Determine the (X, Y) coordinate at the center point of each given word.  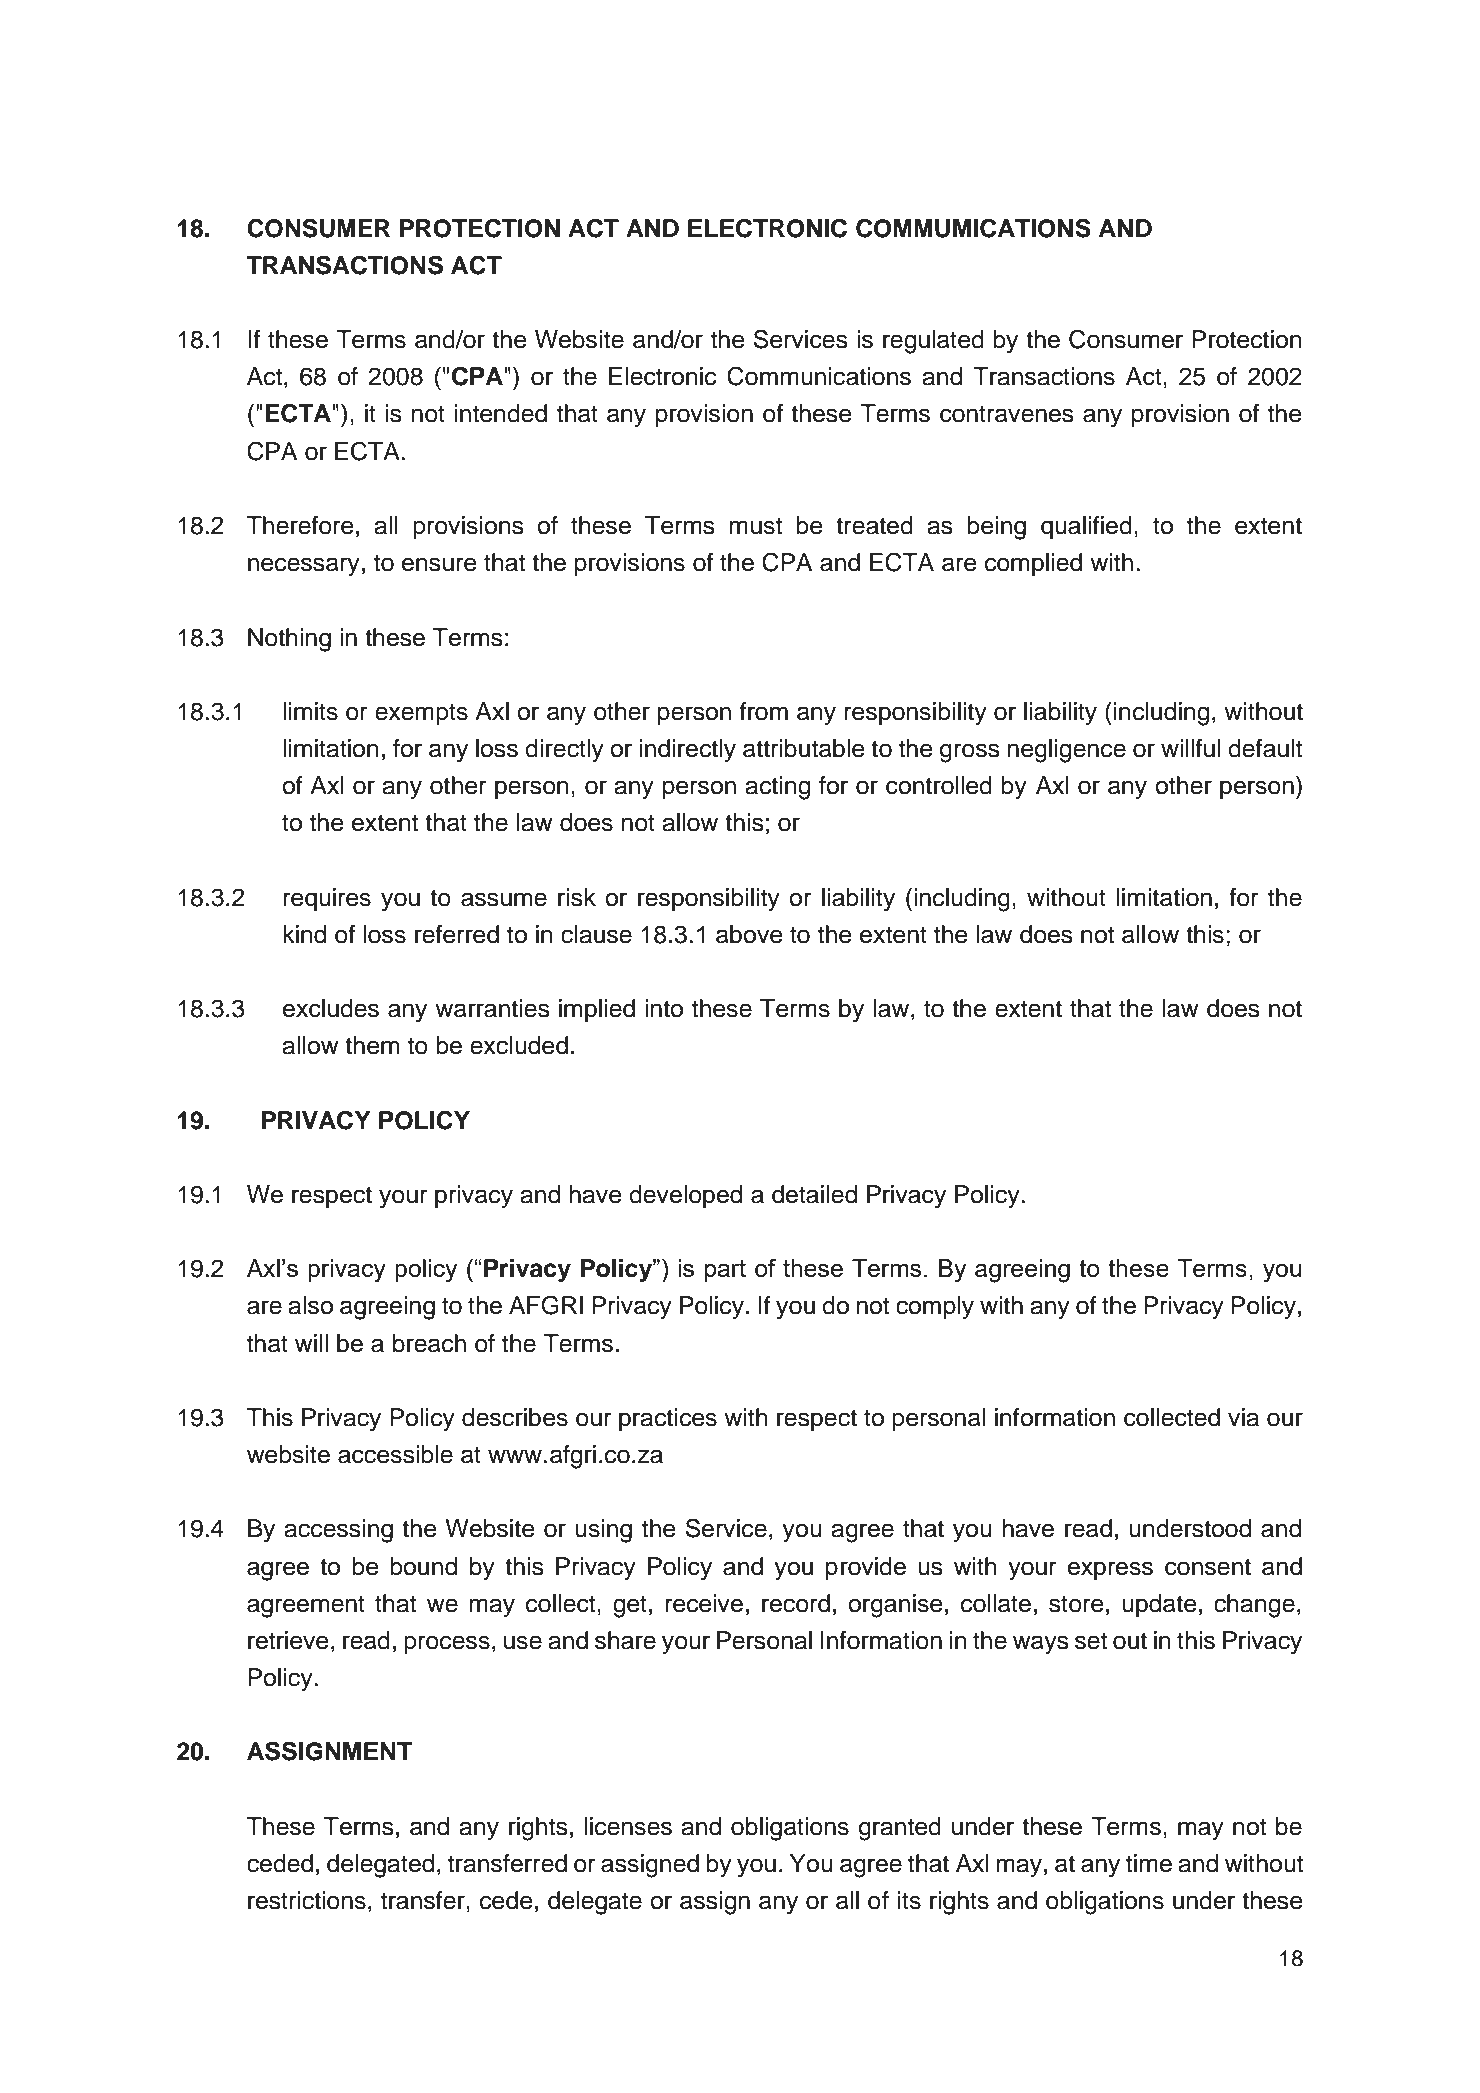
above (749, 934)
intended (500, 413)
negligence (1067, 751)
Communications (819, 376)
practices (668, 1419)
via (1243, 1417)
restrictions (307, 1900)
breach (429, 1343)
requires (327, 899)
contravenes (1007, 414)
